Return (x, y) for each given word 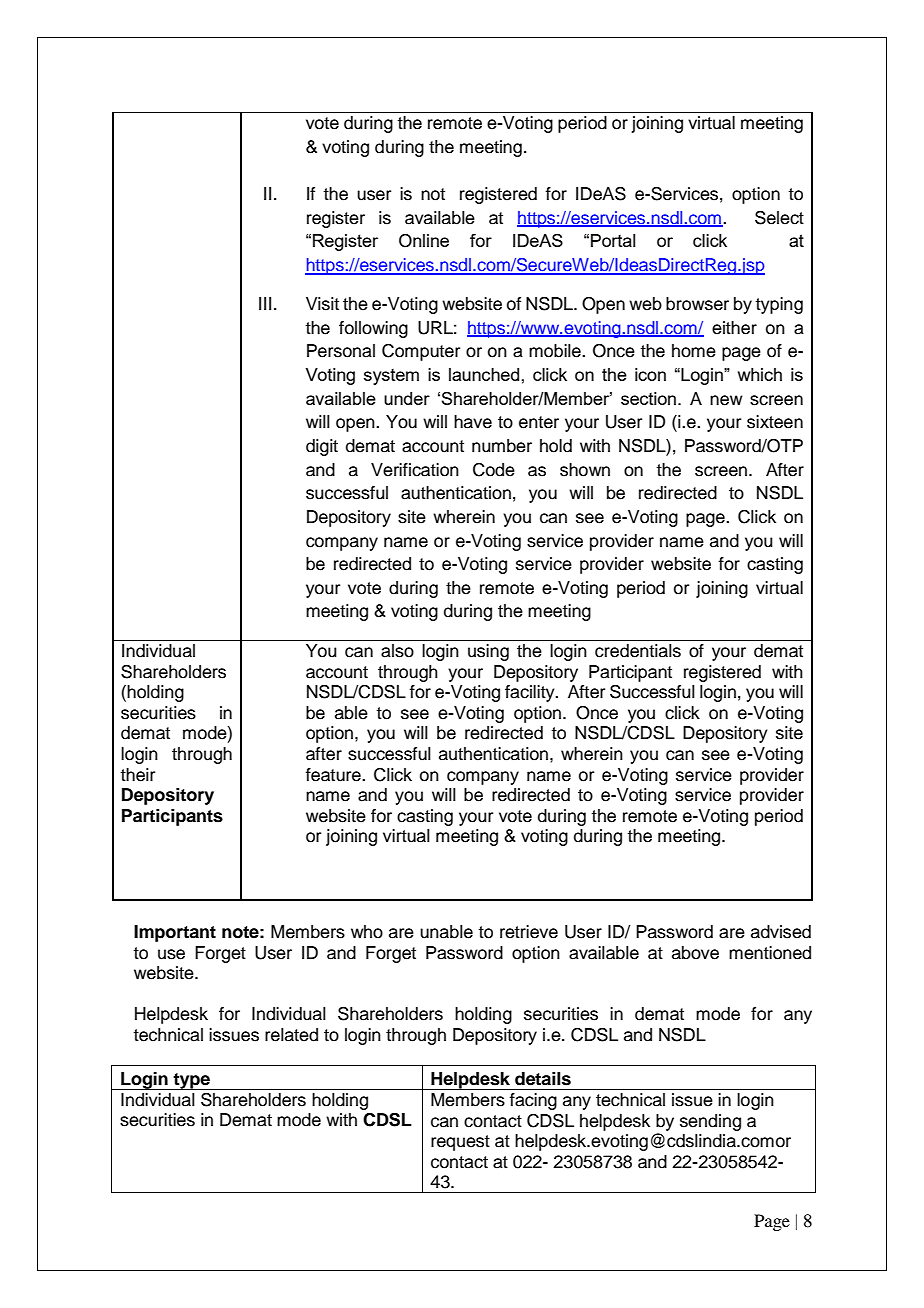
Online (424, 241)
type (191, 1081)
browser (697, 304)
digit (322, 447)
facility (531, 693)
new (726, 400)
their (137, 775)
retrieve (529, 932)
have (473, 422)
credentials (638, 651)
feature (334, 775)
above (695, 953)
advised (781, 932)
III (265, 303)
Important (175, 933)
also (397, 651)
